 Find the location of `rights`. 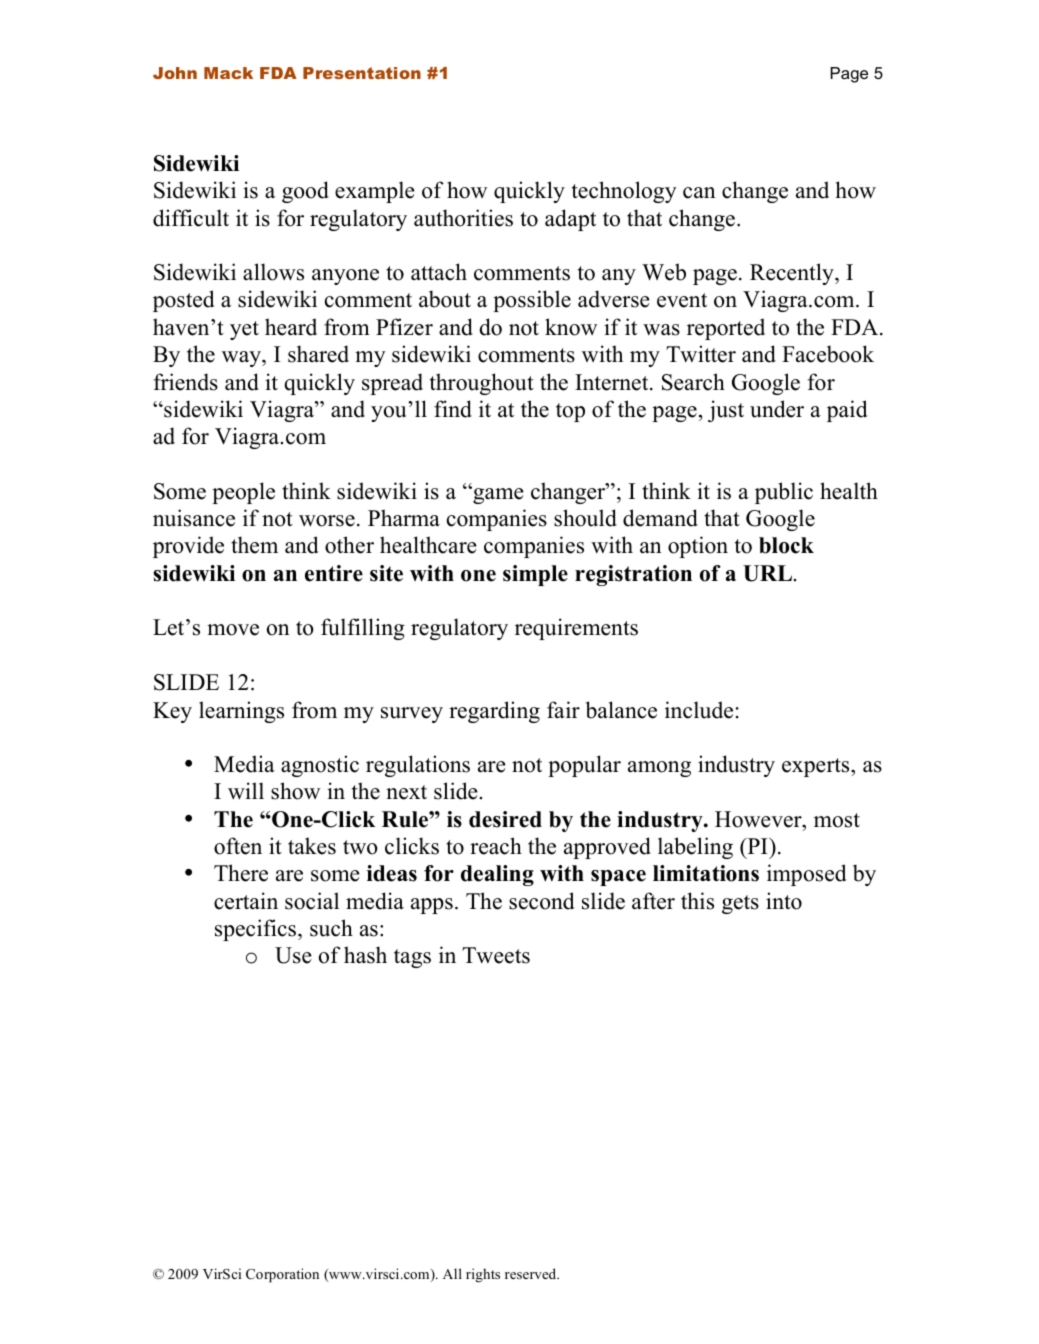

rights is located at coordinates (483, 1275).
